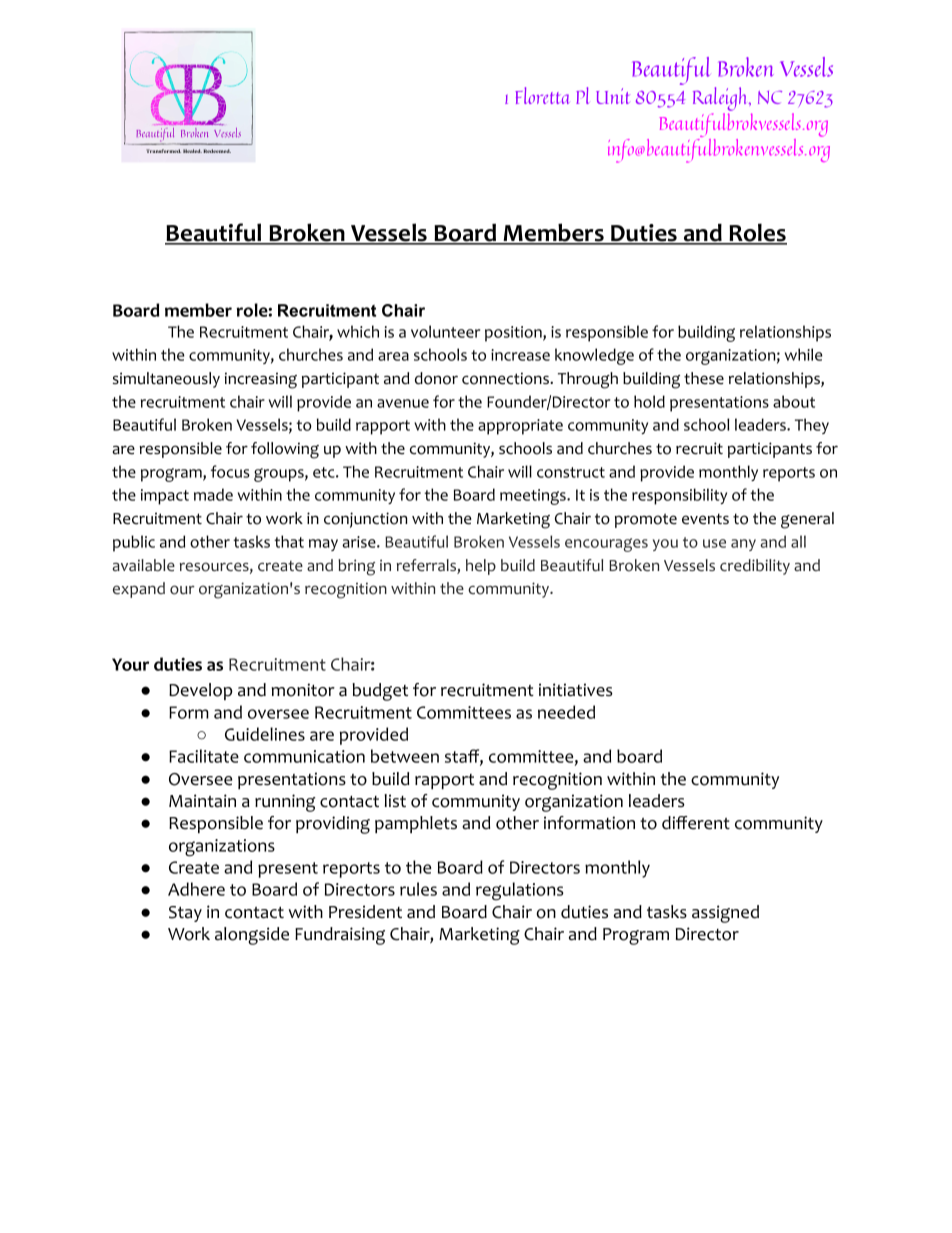  I want to click on regulations, so click(519, 891).
